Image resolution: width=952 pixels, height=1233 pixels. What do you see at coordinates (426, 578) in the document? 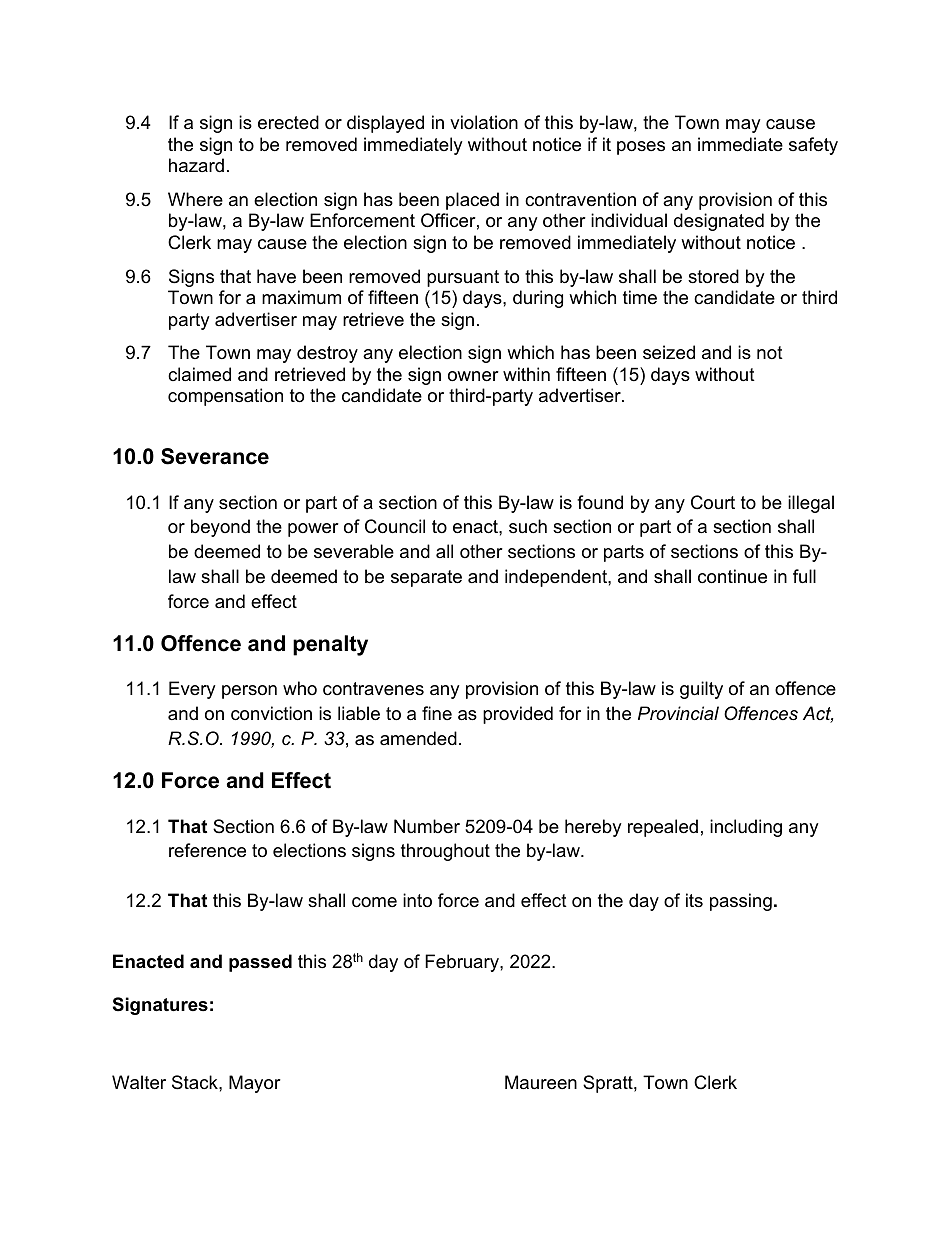
I see `separate` at bounding box center [426, 578].
